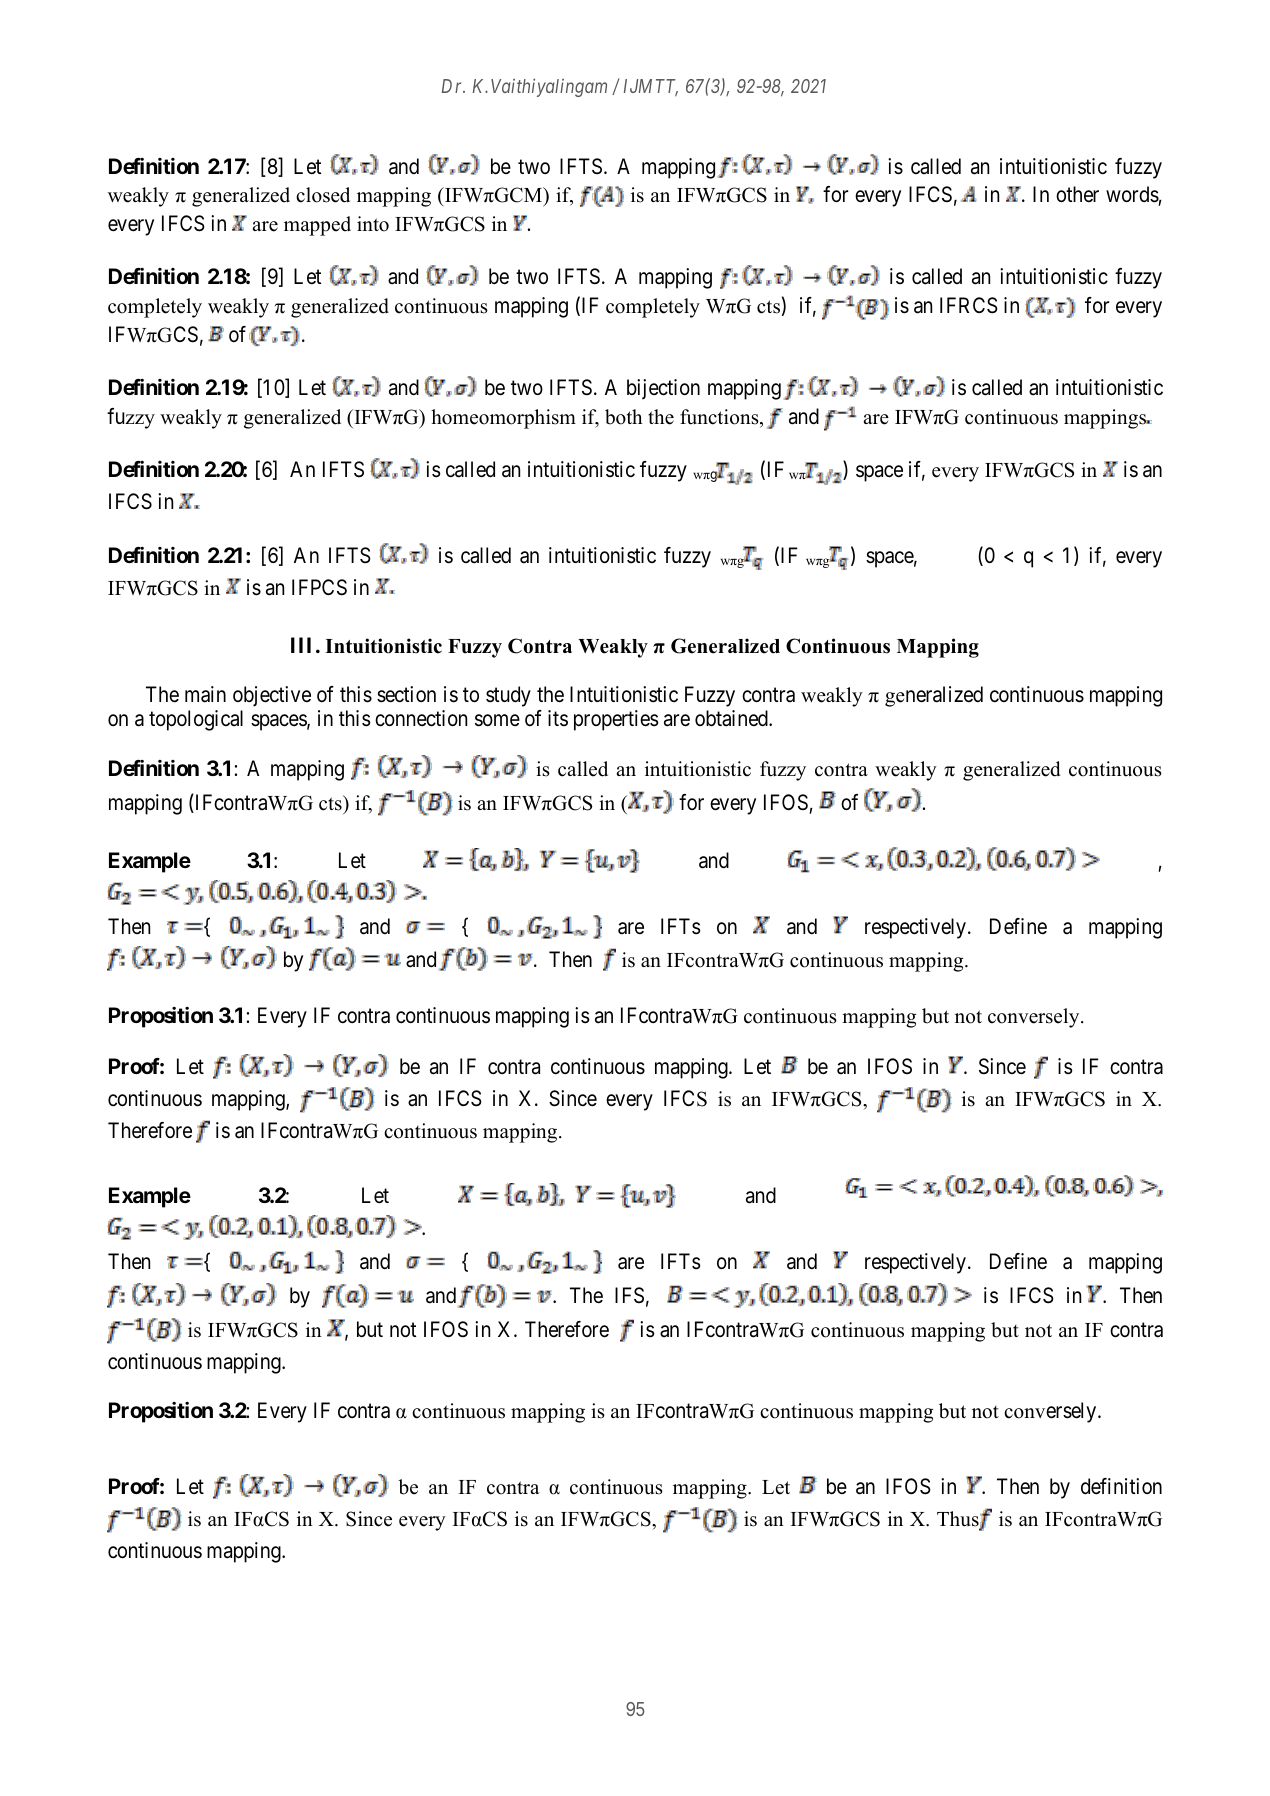 The width and height of the screenshot is (1270, 1796). What do you see at coordinates (629, 1295) in the screenshot?
I see `IFS` at bounding box center [629, 1295].
